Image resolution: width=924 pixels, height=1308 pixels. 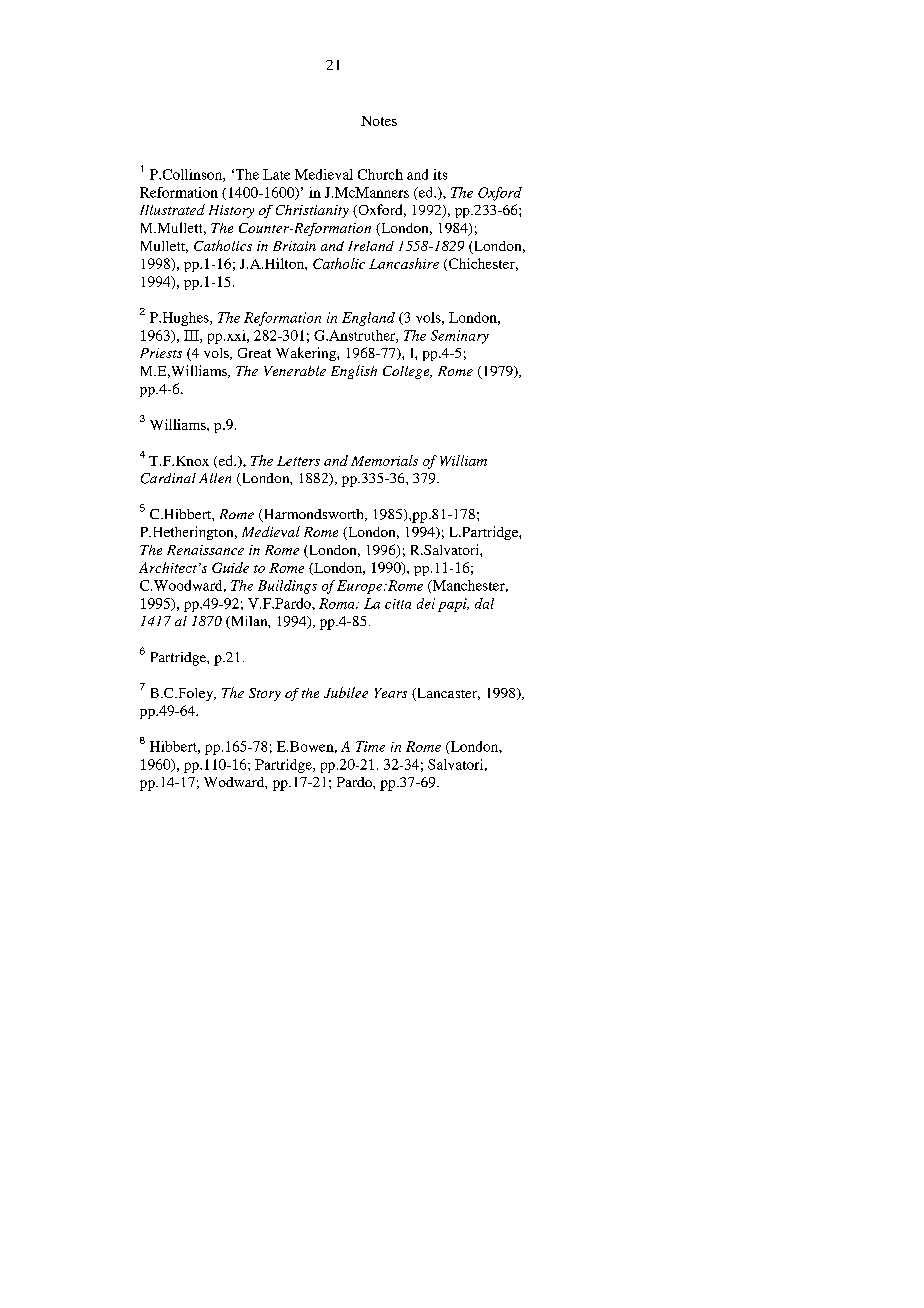 What do you see at coordinates (460, 337) in the document?
I see `Seminary` at bounding box center [460, 337].
